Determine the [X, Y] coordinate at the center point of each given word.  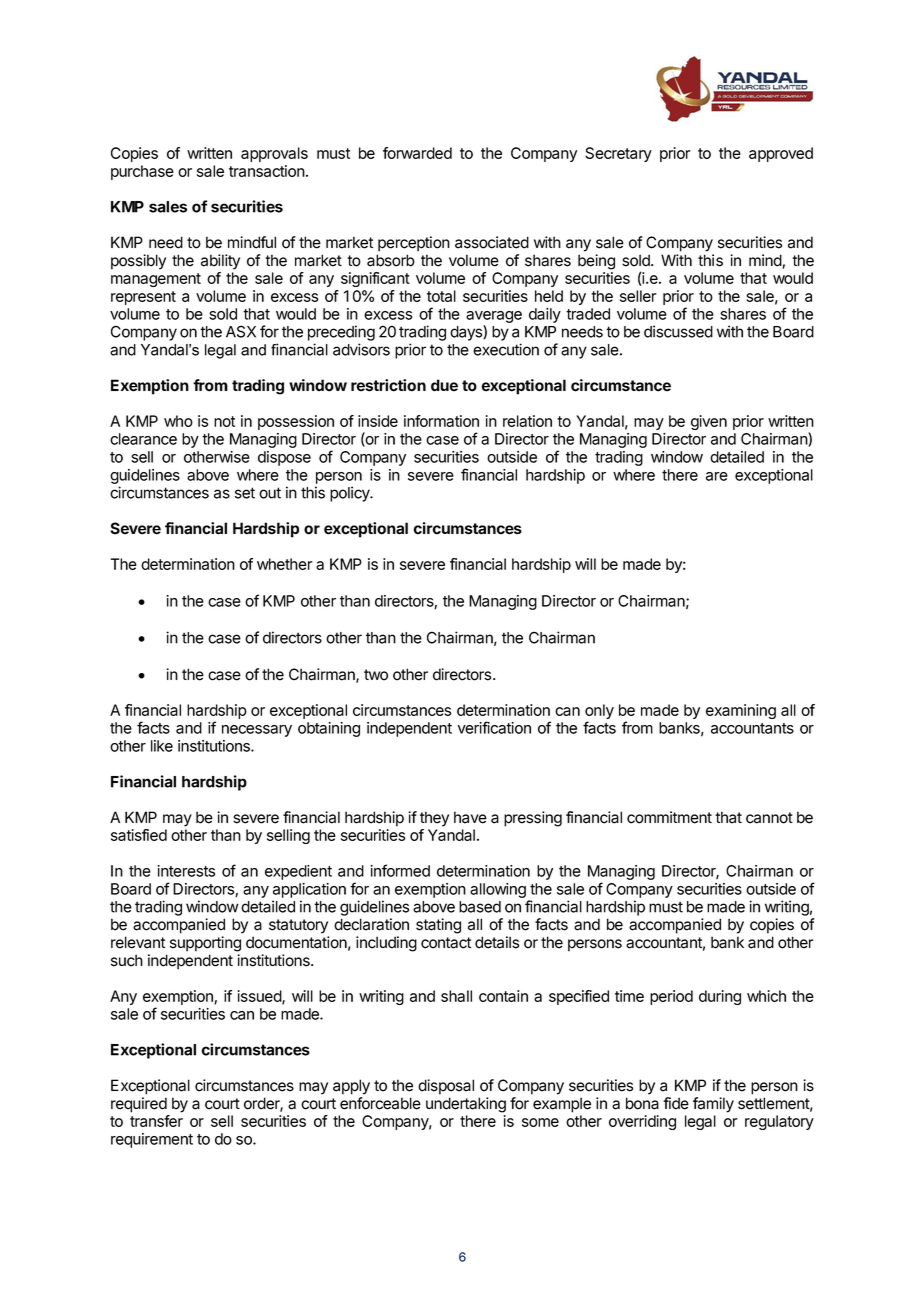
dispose [284, 458]
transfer [156, 1121]
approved [781, 154]
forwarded [417, 153]
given [709, 422]
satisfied [139, 835]
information [441, 421]
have [470, 817]
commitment [669, 817]
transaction [267, 171]
